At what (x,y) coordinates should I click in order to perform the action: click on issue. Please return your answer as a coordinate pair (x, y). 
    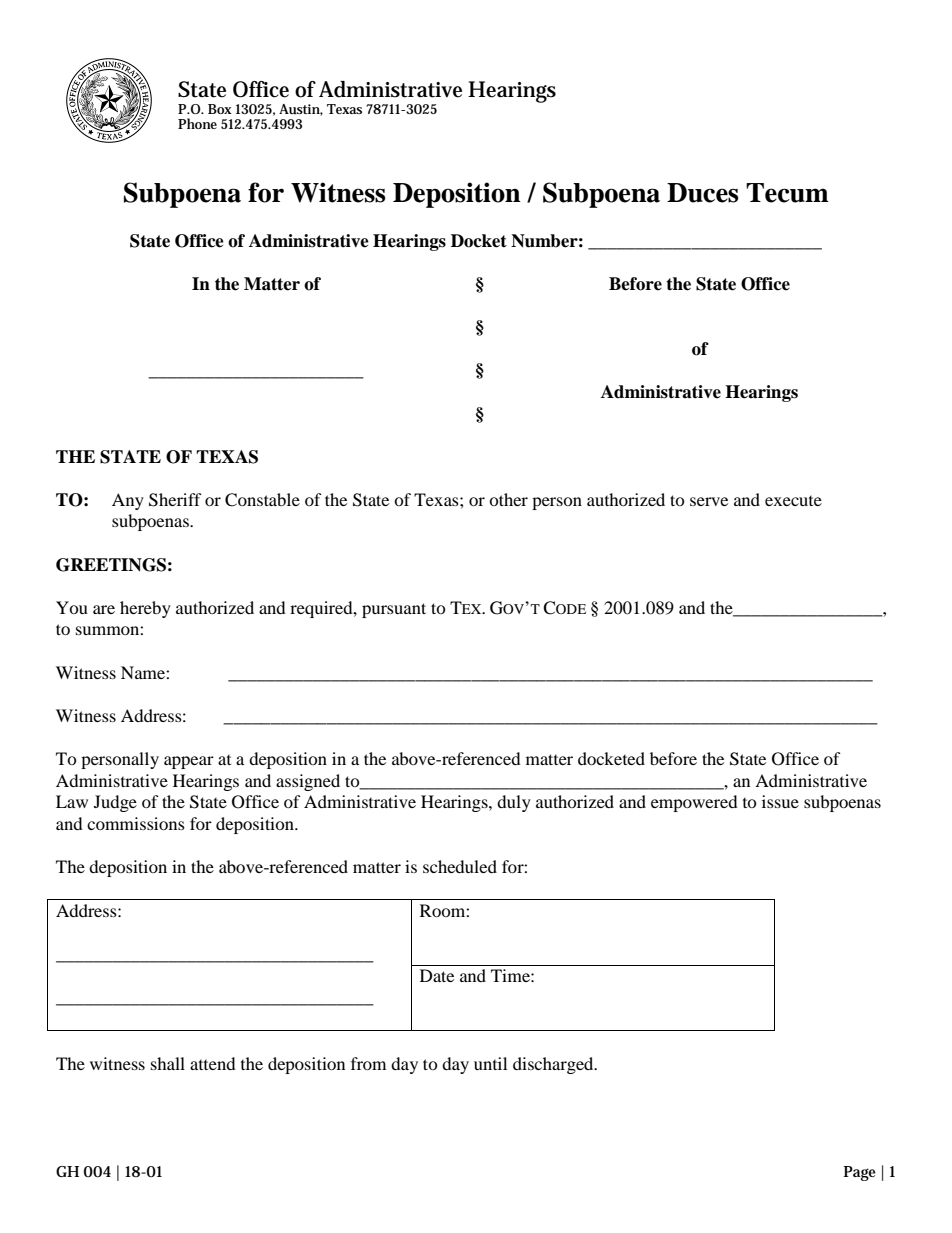
    Looking at the image, I should click on (780, 801).
